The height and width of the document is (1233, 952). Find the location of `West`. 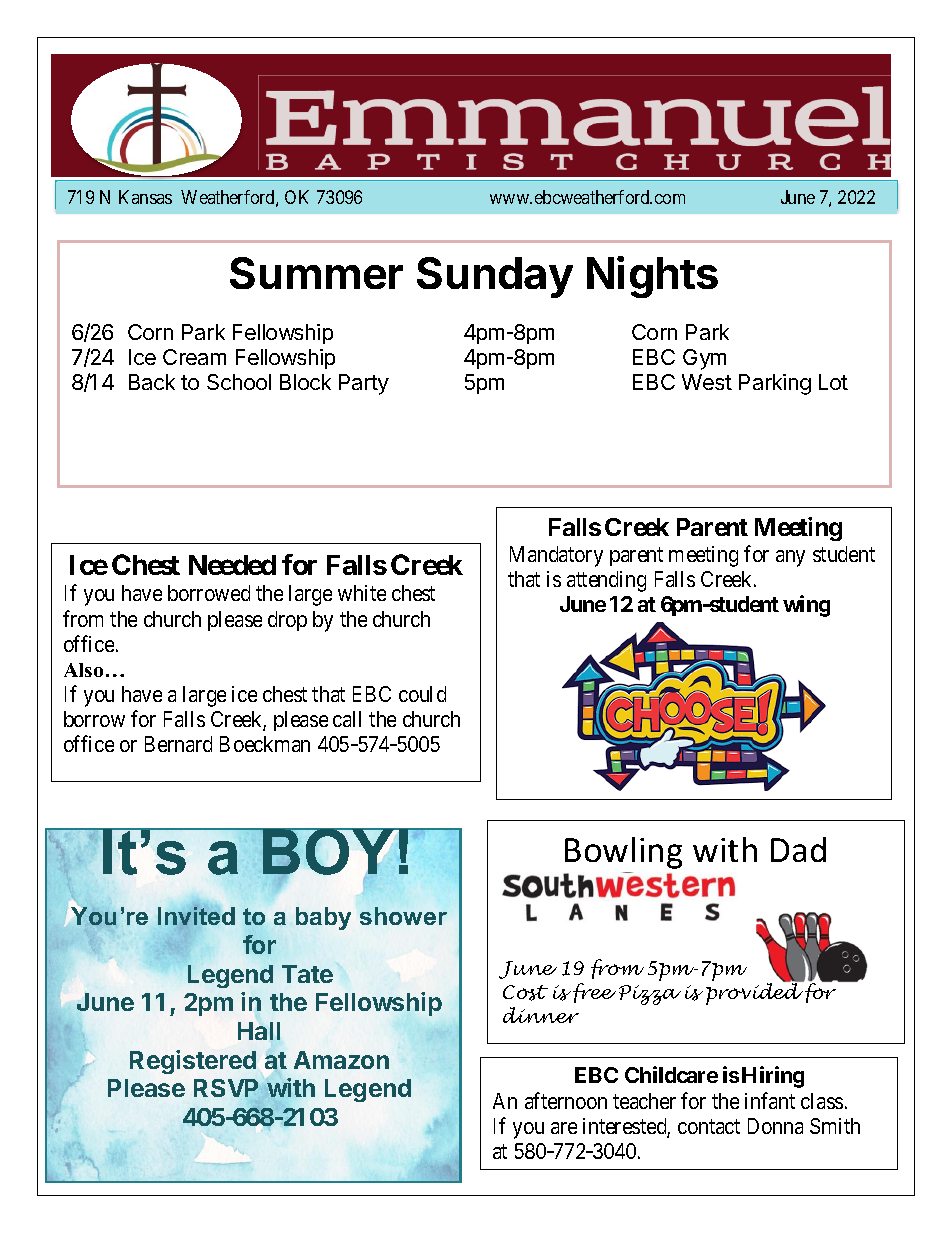

West is located at coordinates (707, 382).
